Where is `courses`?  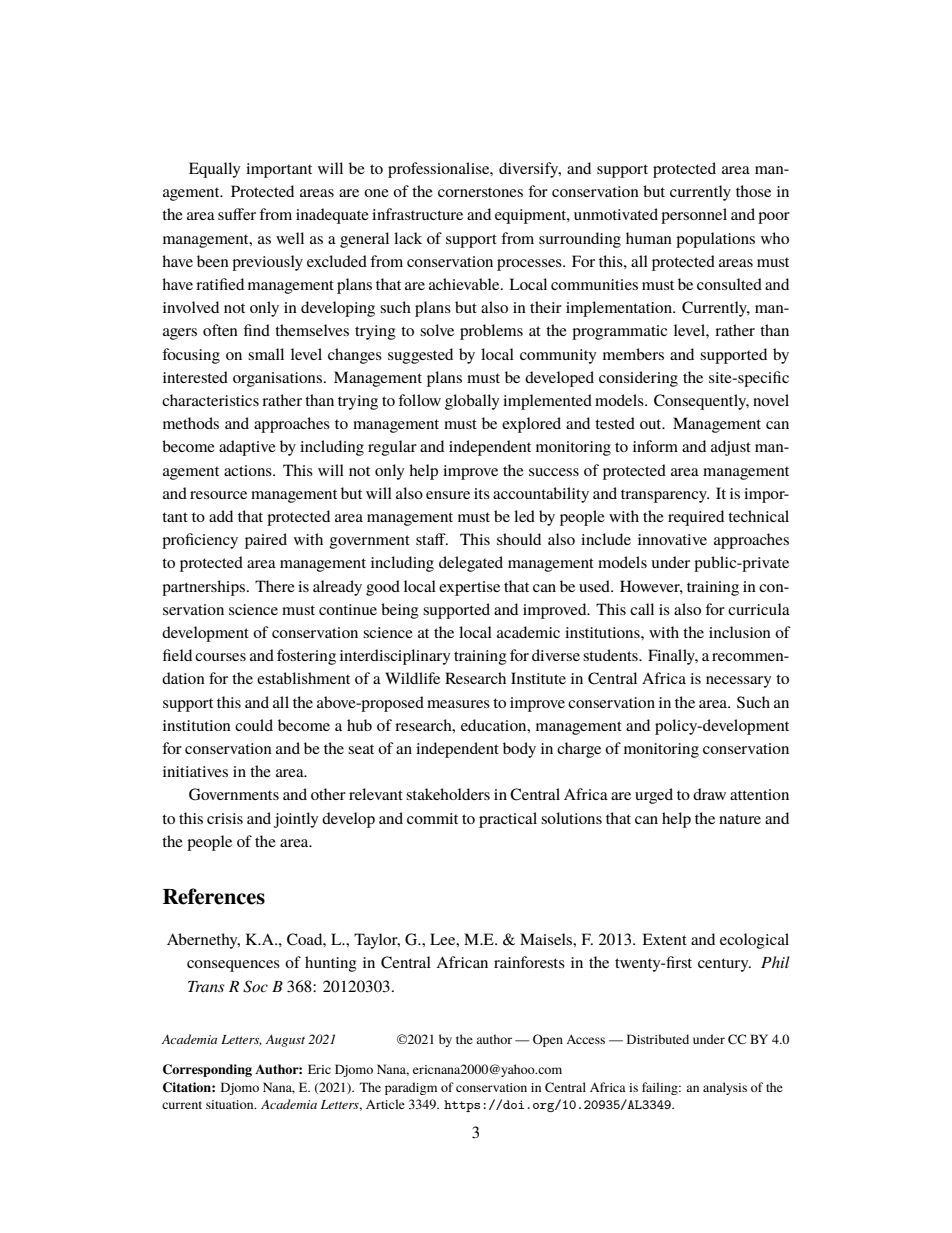
courses is located at coordinates (220, 657).
